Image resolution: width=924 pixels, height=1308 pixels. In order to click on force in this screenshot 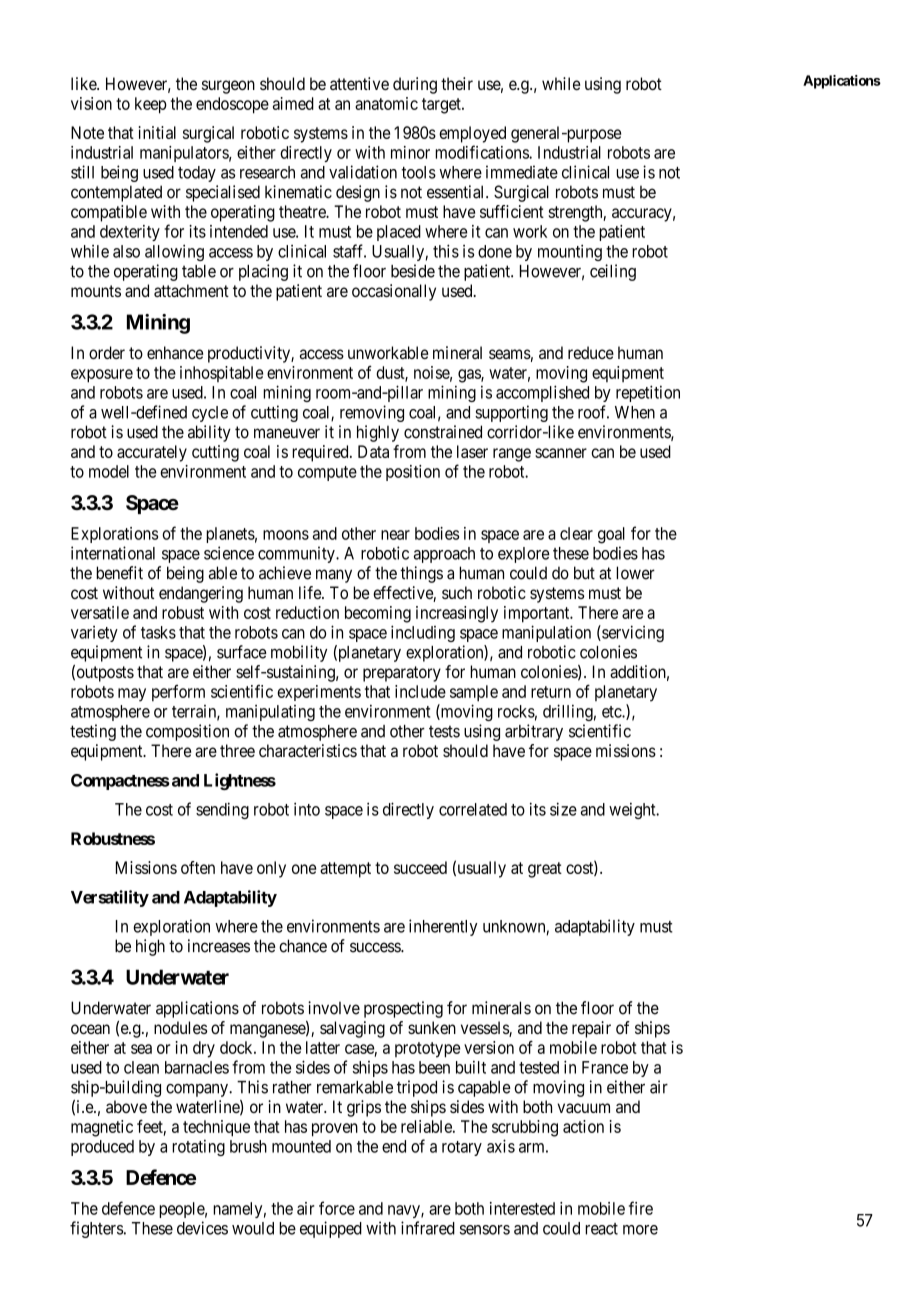, I will do `click(337, 1208)`.
